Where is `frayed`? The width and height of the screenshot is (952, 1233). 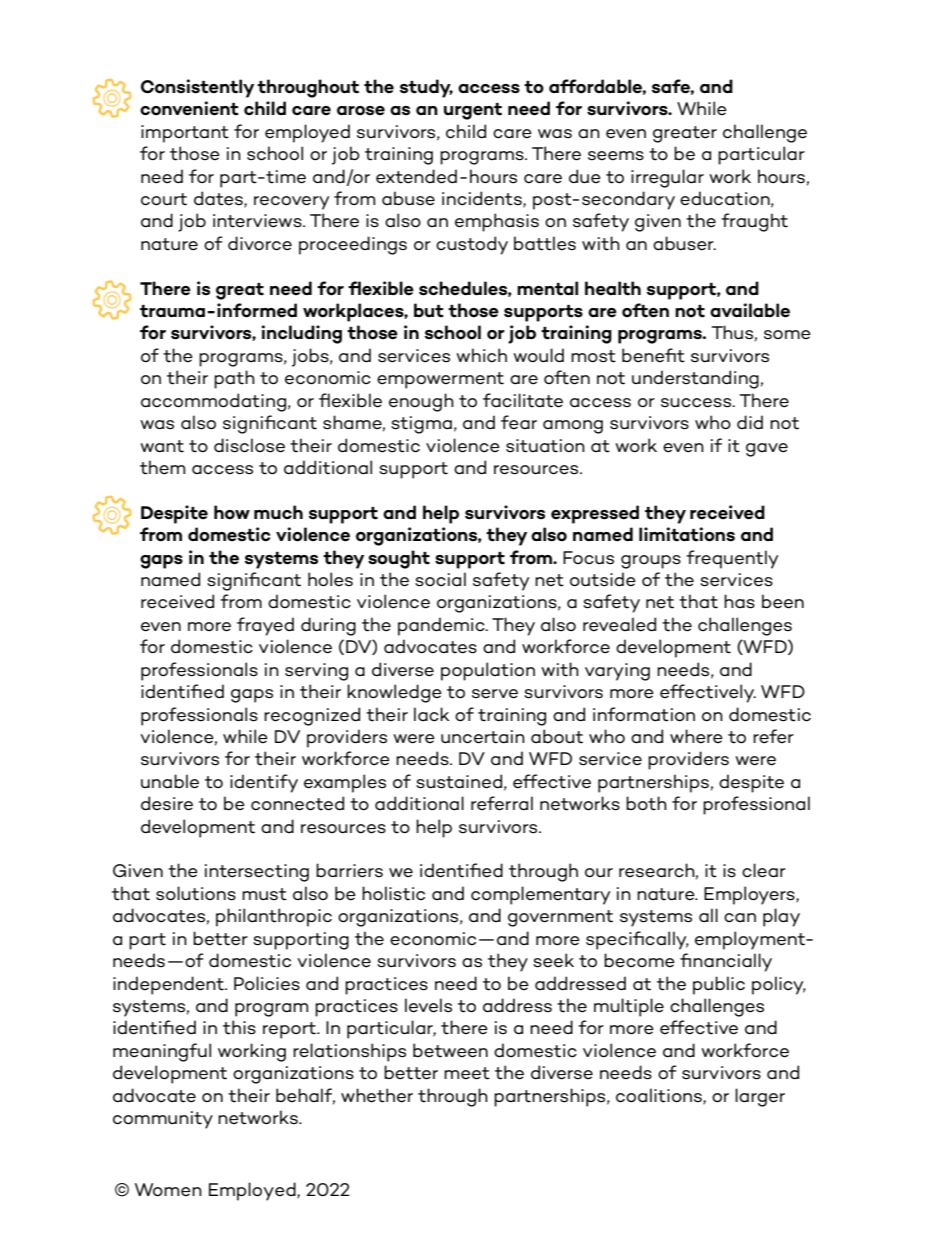
frayed is located at coordinates (265, 626).
